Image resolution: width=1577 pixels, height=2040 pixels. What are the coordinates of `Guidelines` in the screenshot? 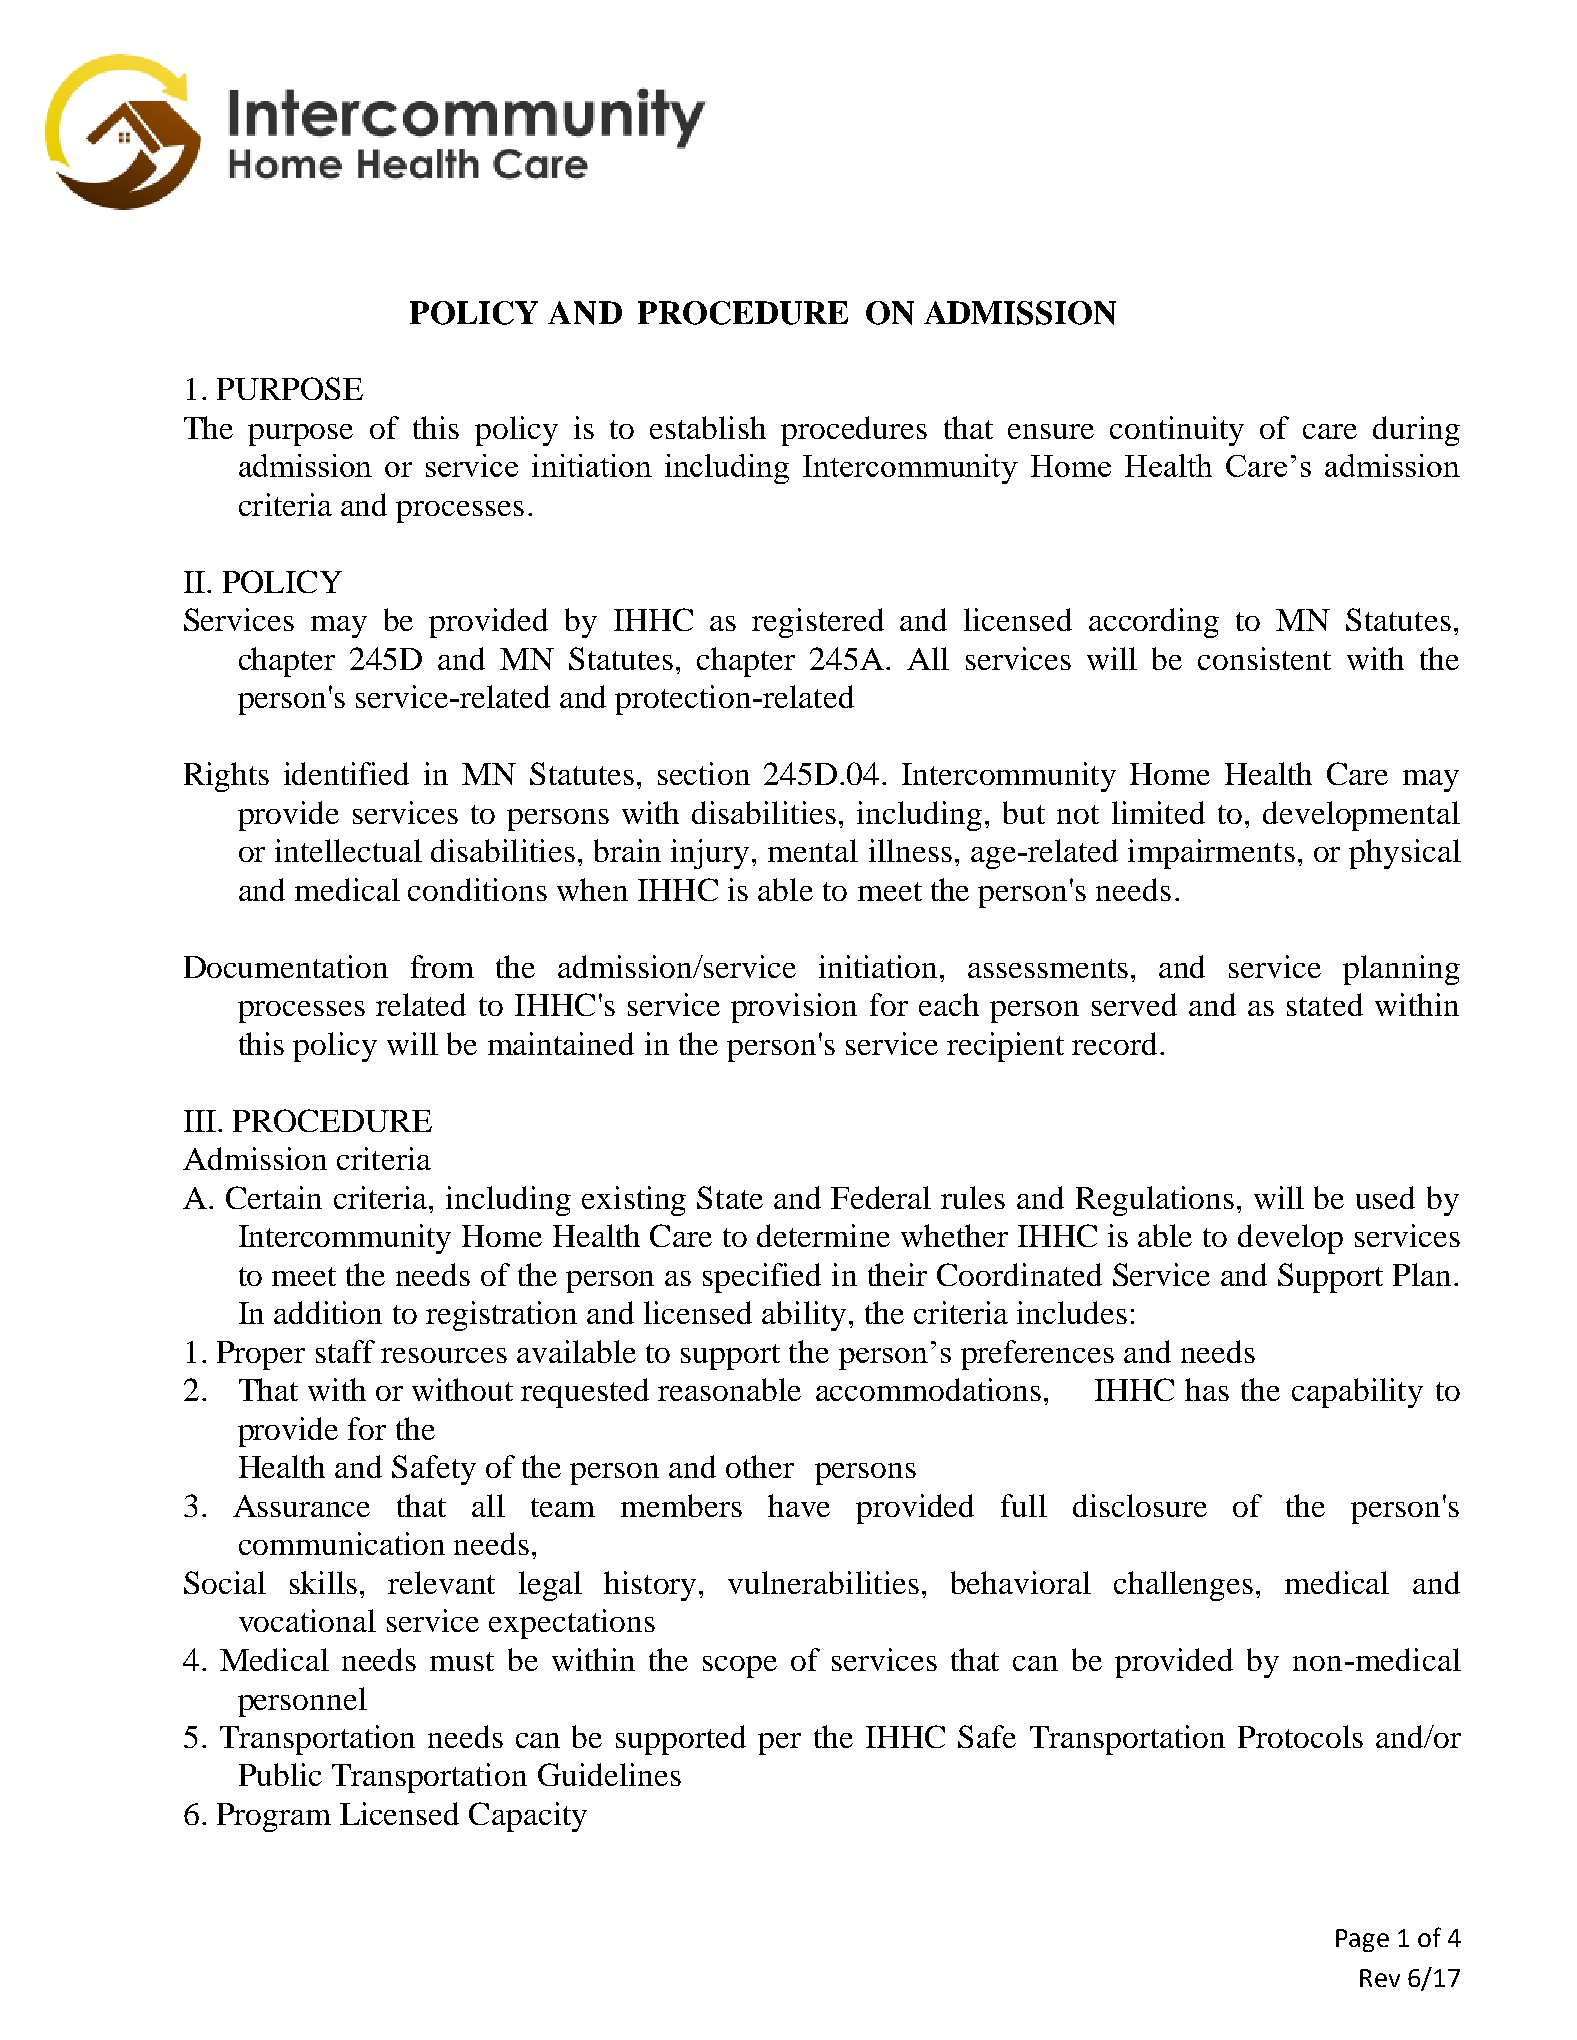 It's located at (609, 1774).
